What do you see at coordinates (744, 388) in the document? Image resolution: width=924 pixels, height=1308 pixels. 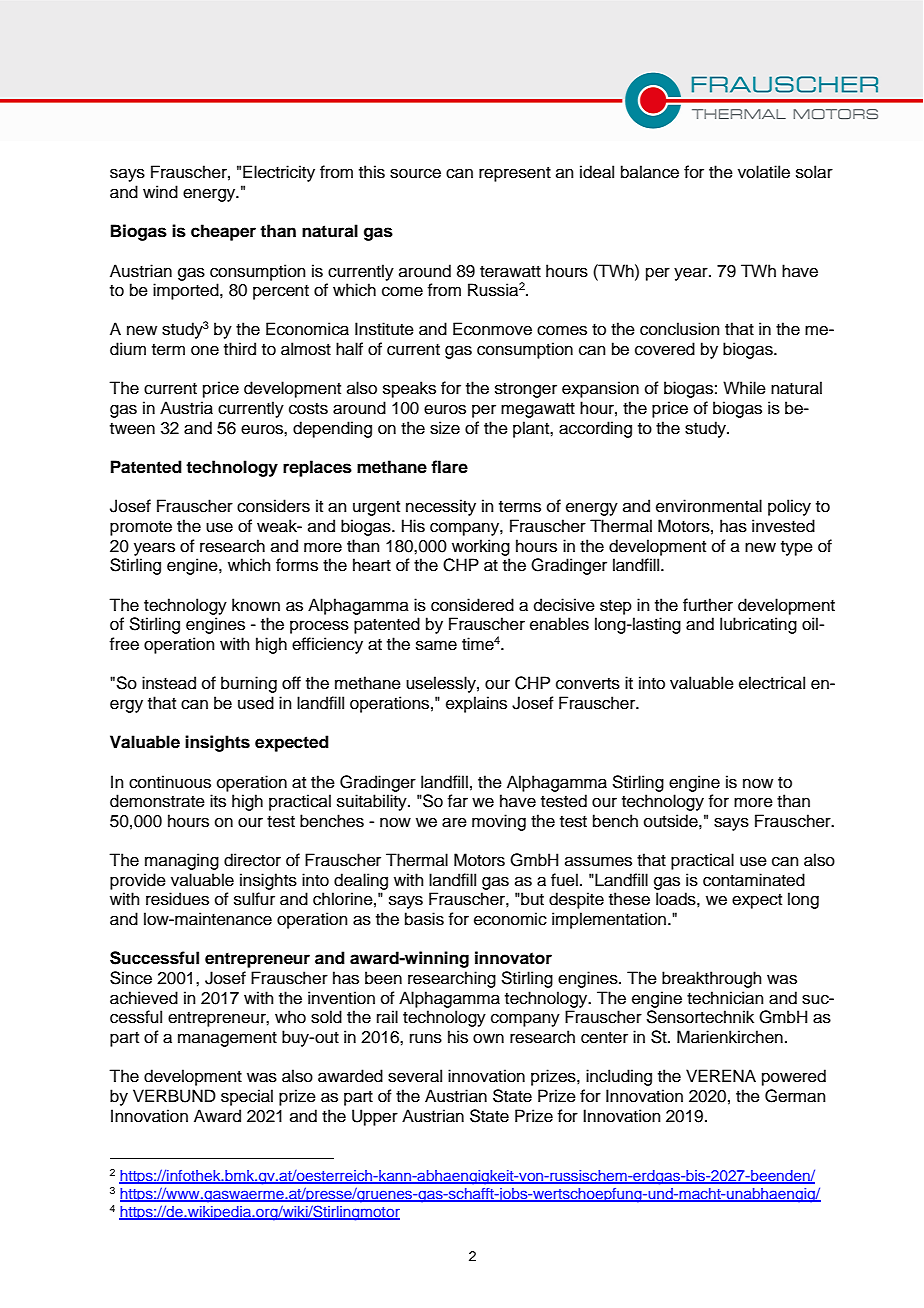 I see `While` at bounding box center [744, 388].
